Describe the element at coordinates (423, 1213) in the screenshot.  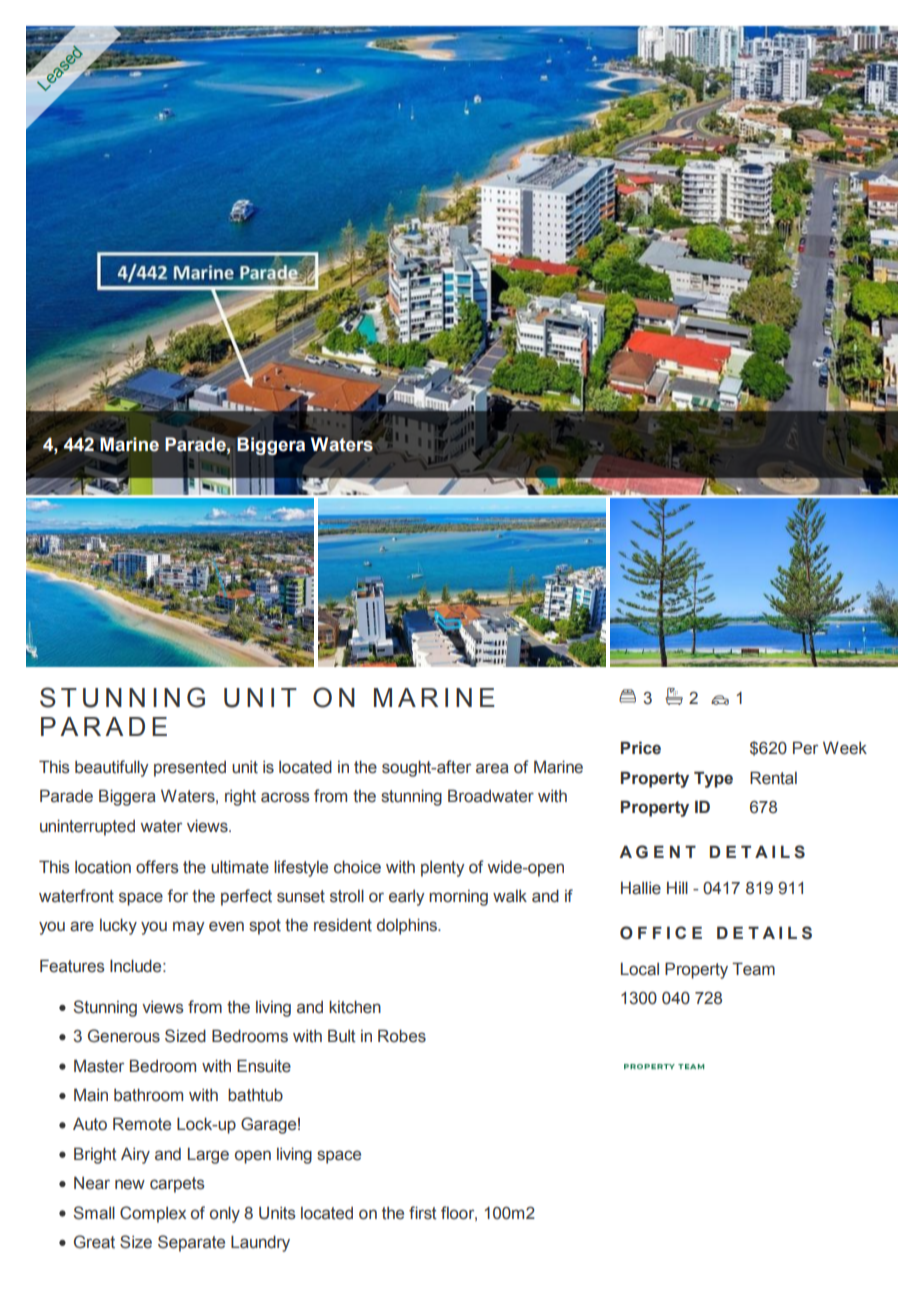
I see `first` at that location.
